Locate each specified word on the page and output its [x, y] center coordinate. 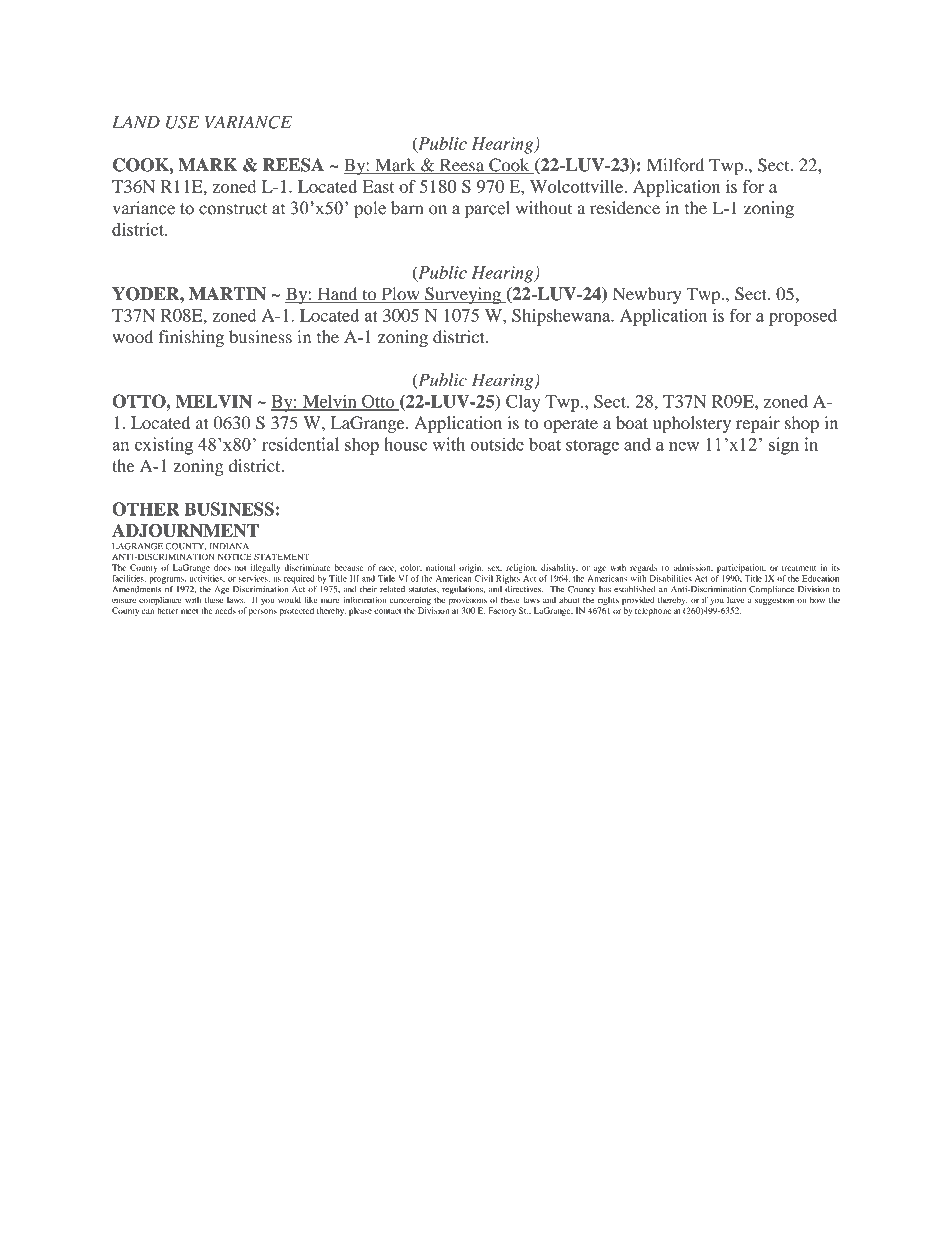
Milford [675, 165]
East [378, 186]
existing [164, 446]
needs [225, 610]
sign [784, 446]
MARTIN [227, 294]
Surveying [463, 295]
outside [497, 444]
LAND [136, 122]
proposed [803, 317]
